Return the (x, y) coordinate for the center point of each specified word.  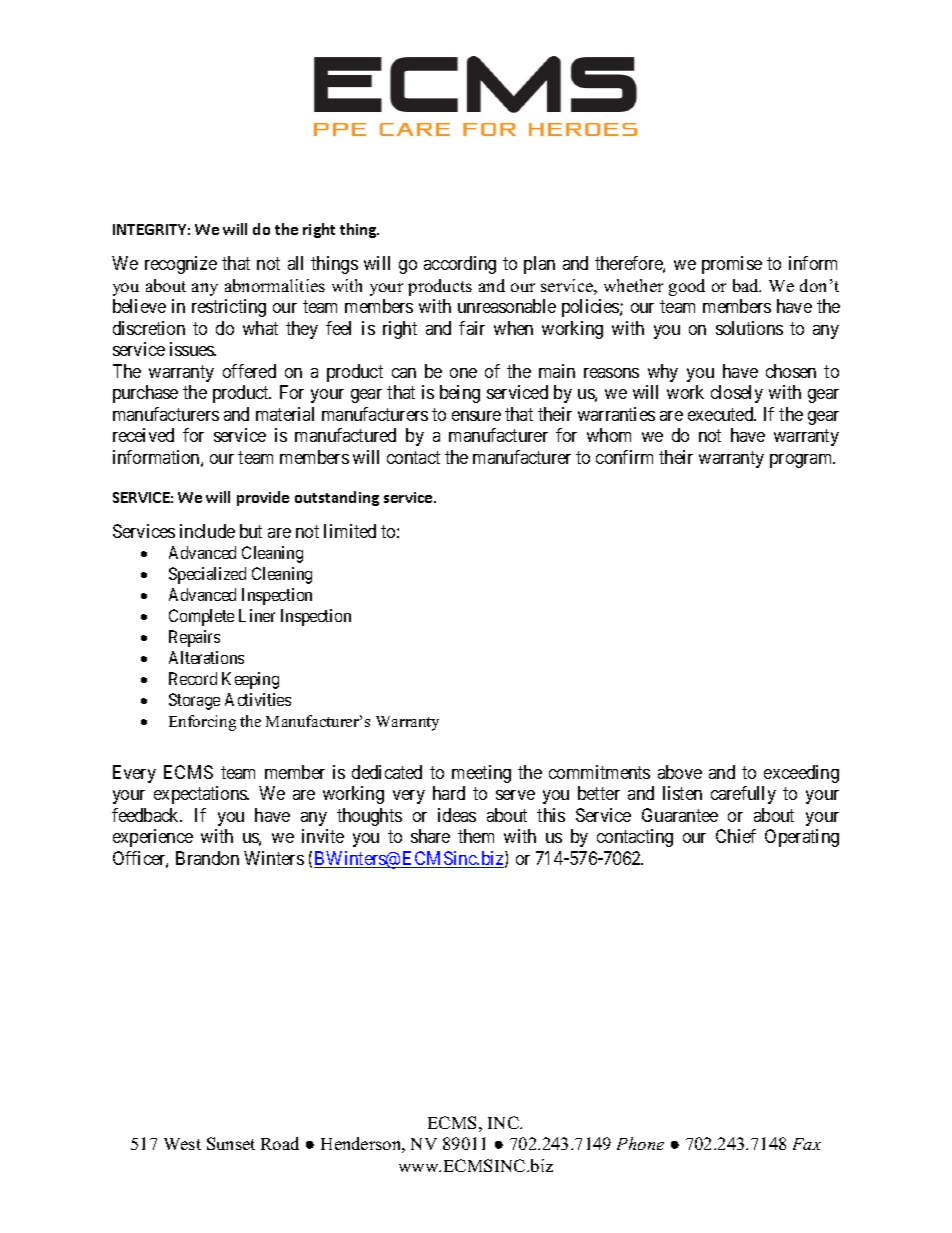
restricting (229, 308)
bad (747, 285)
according (460, 265)
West (182, 1144)
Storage (194, 701)
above (680, 772)
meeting (481, 774)
